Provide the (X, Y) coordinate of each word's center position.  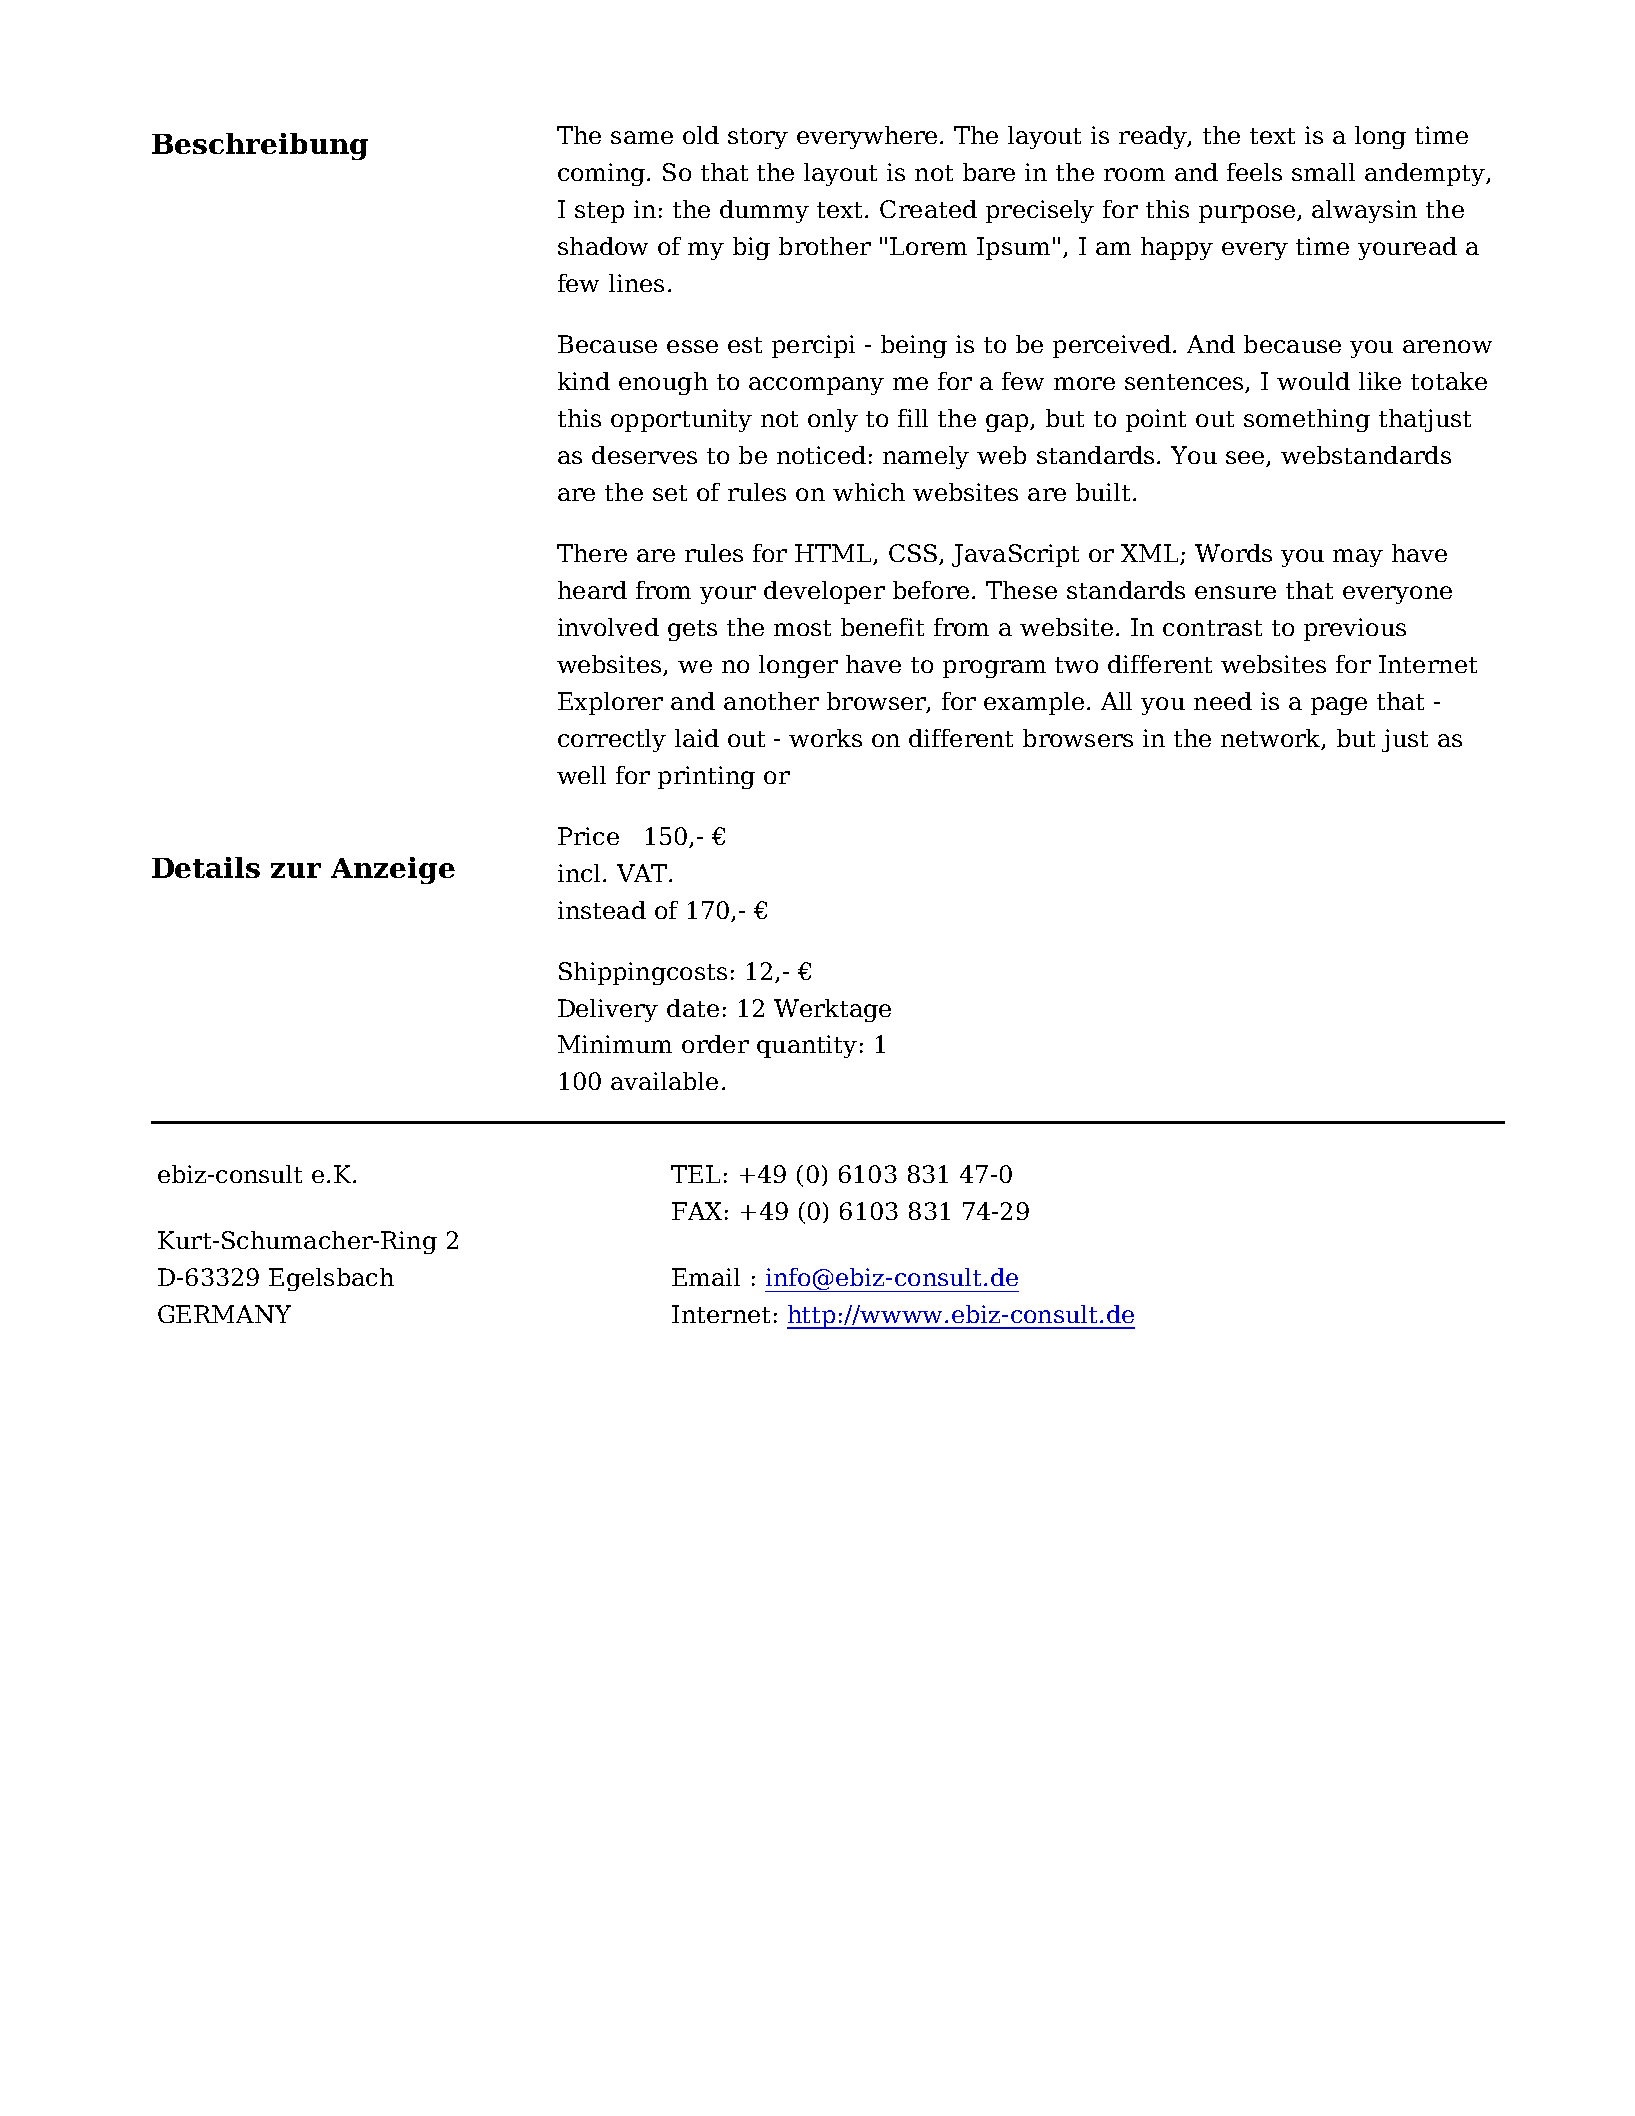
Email (706, 1277)
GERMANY (224, 1314)
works (825, 738)
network (1272, 739)
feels (1254, 172)
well (581, 775)
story (758, 138)
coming (603, 174)
